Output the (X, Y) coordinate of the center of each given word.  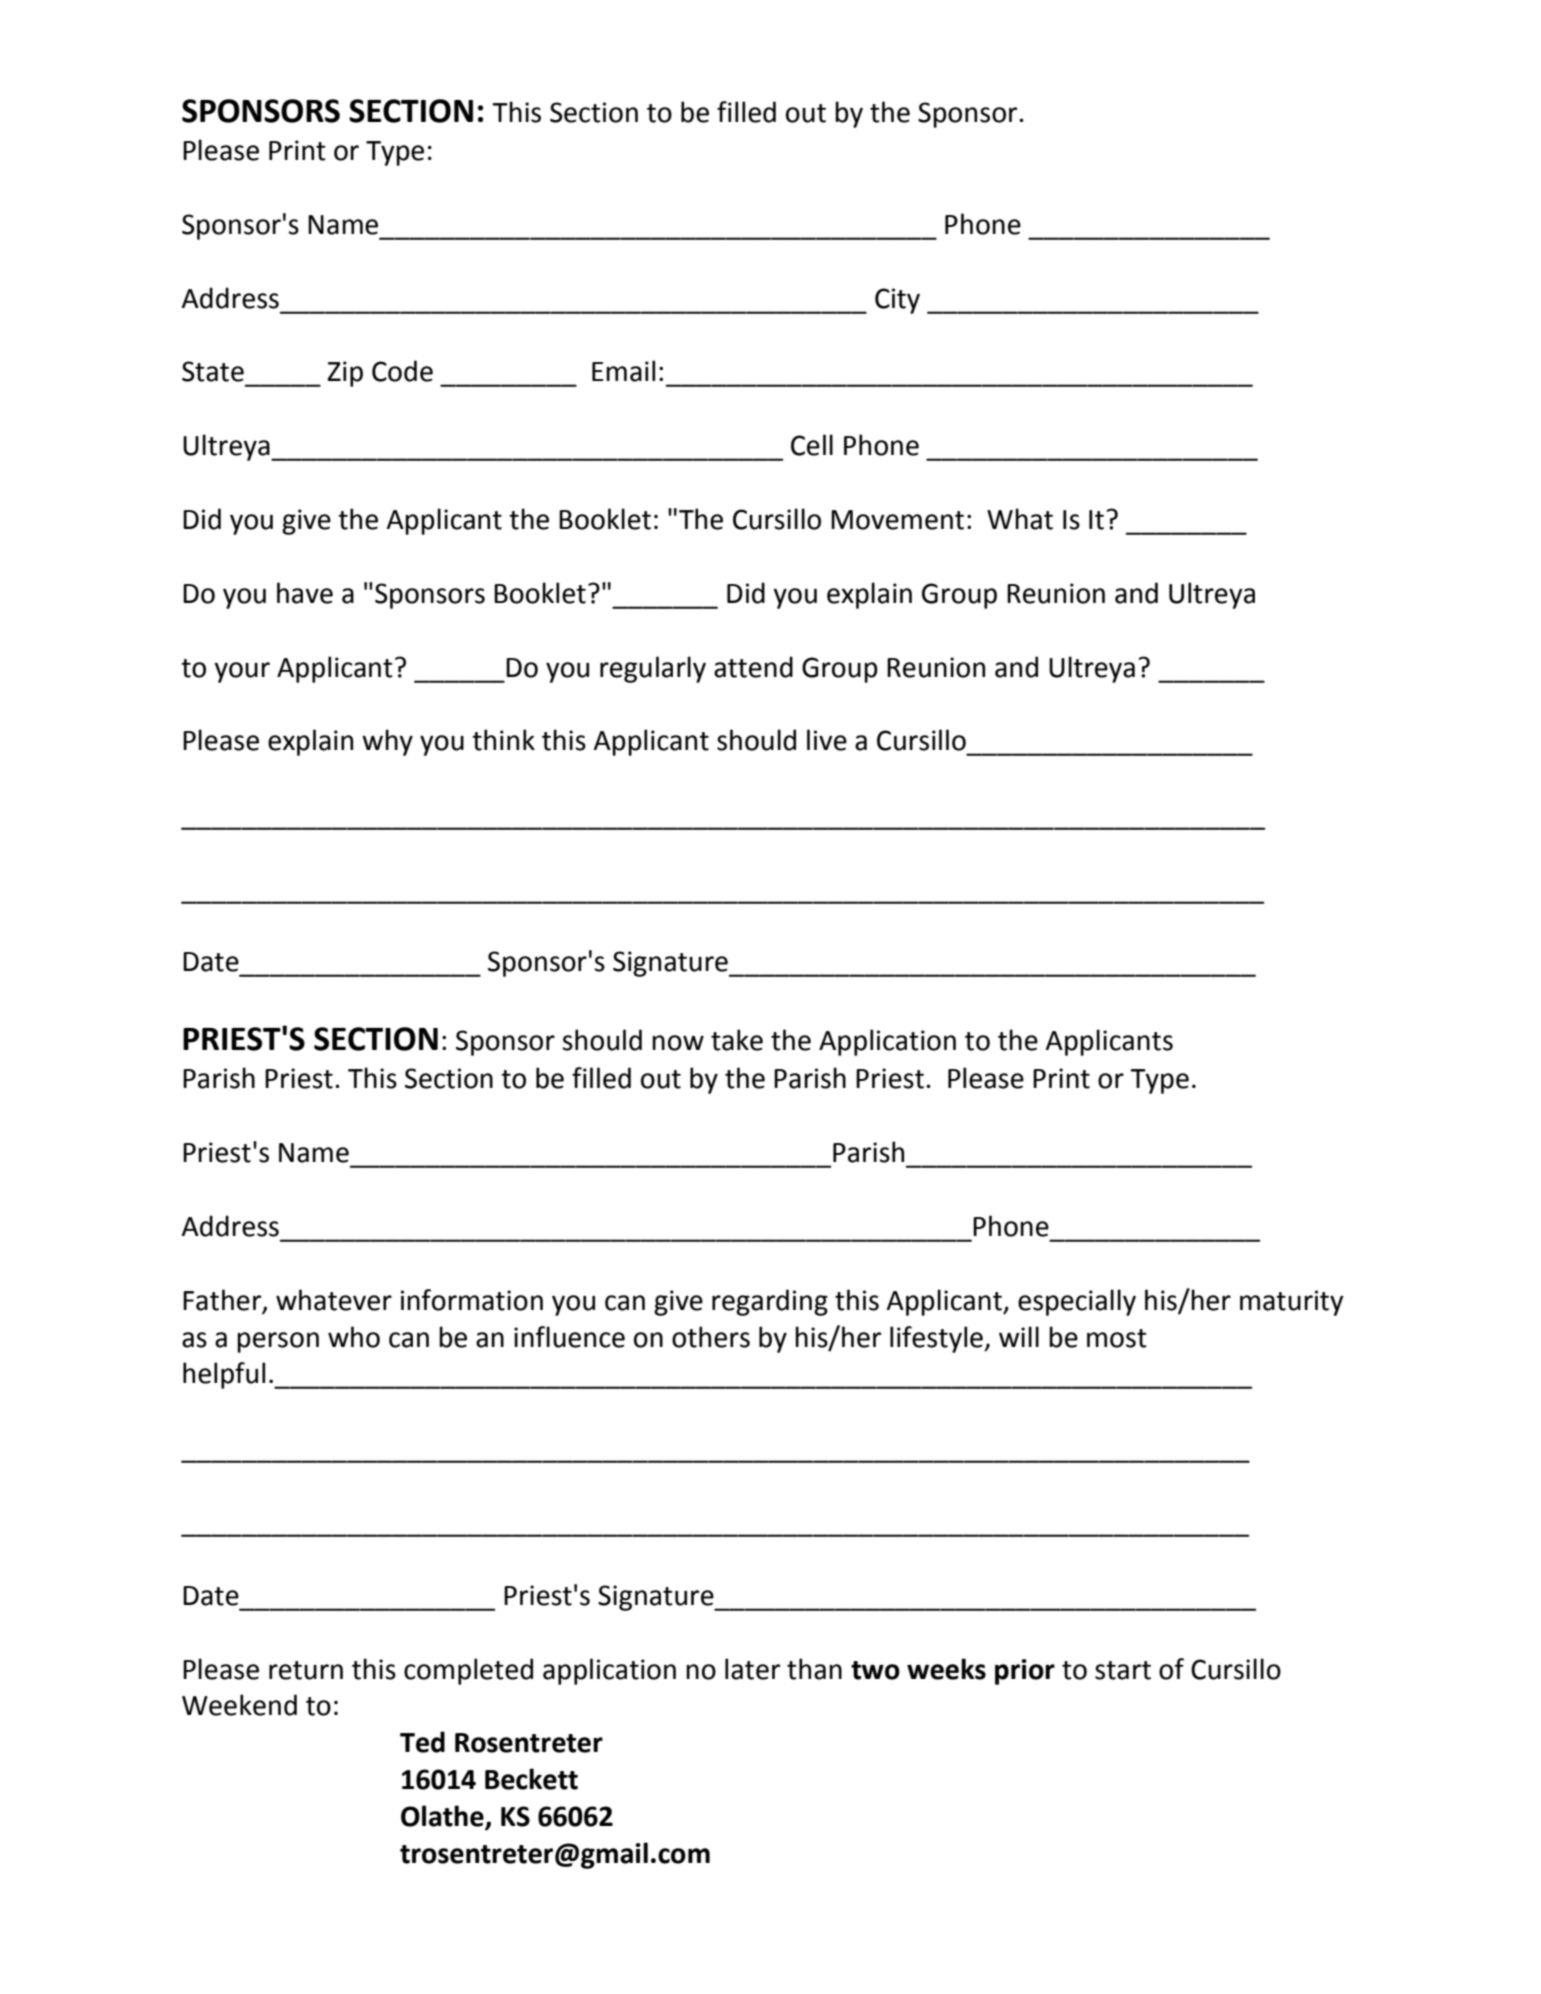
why (387, 742)
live (827, 740)
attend (753, 667)
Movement (897, 520)
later (752, 1669)
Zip (345, 374)
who (354, 1337)
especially (1077, 1302)
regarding (770, 1302)
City (897, 301)
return (306, 1670)
